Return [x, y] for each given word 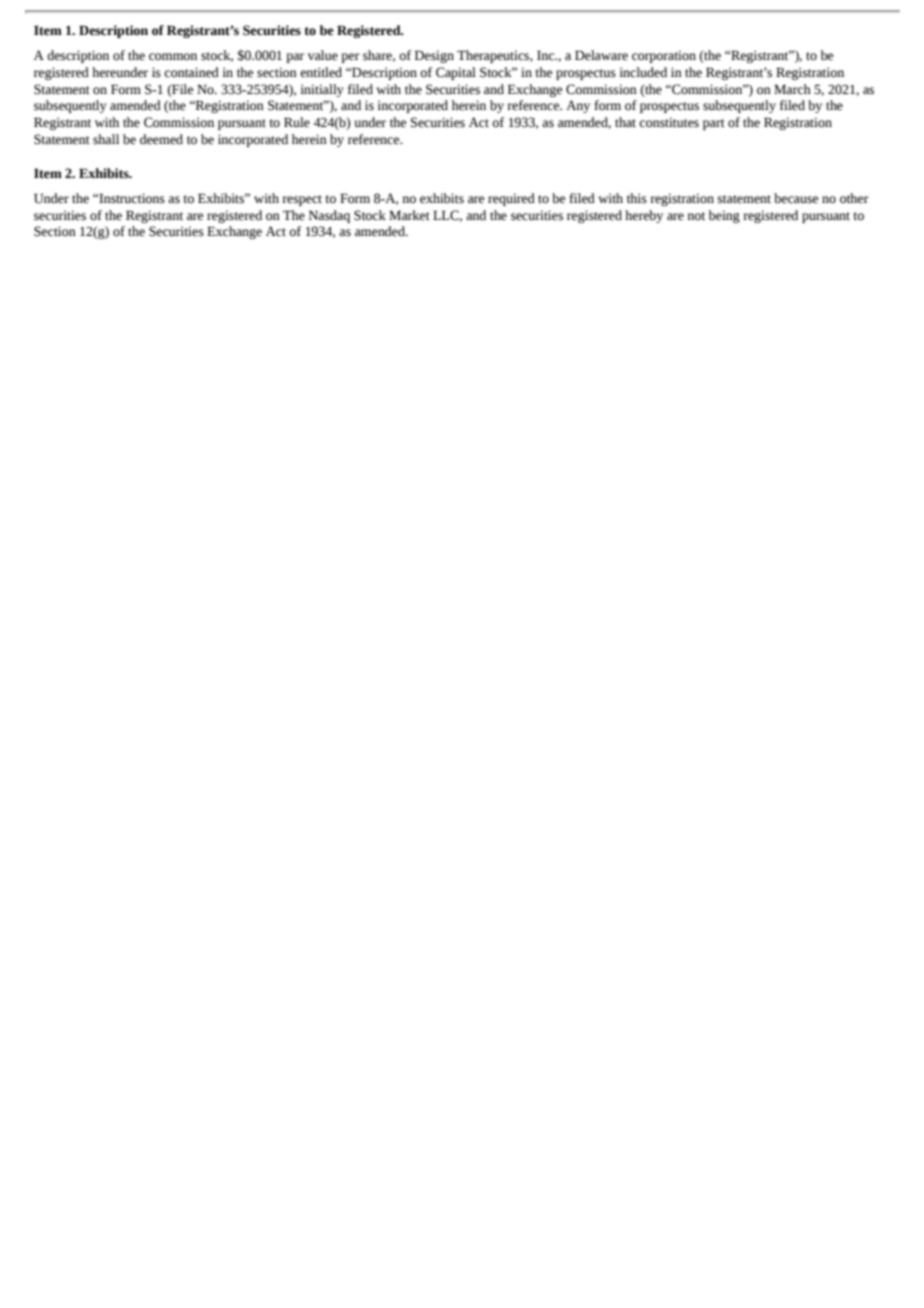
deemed [161, 139]
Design [434, 56]
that [625, 122]
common [173, 57]
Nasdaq [329, 216]
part [714, 124]
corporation [664, 56]
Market [409, 215]
